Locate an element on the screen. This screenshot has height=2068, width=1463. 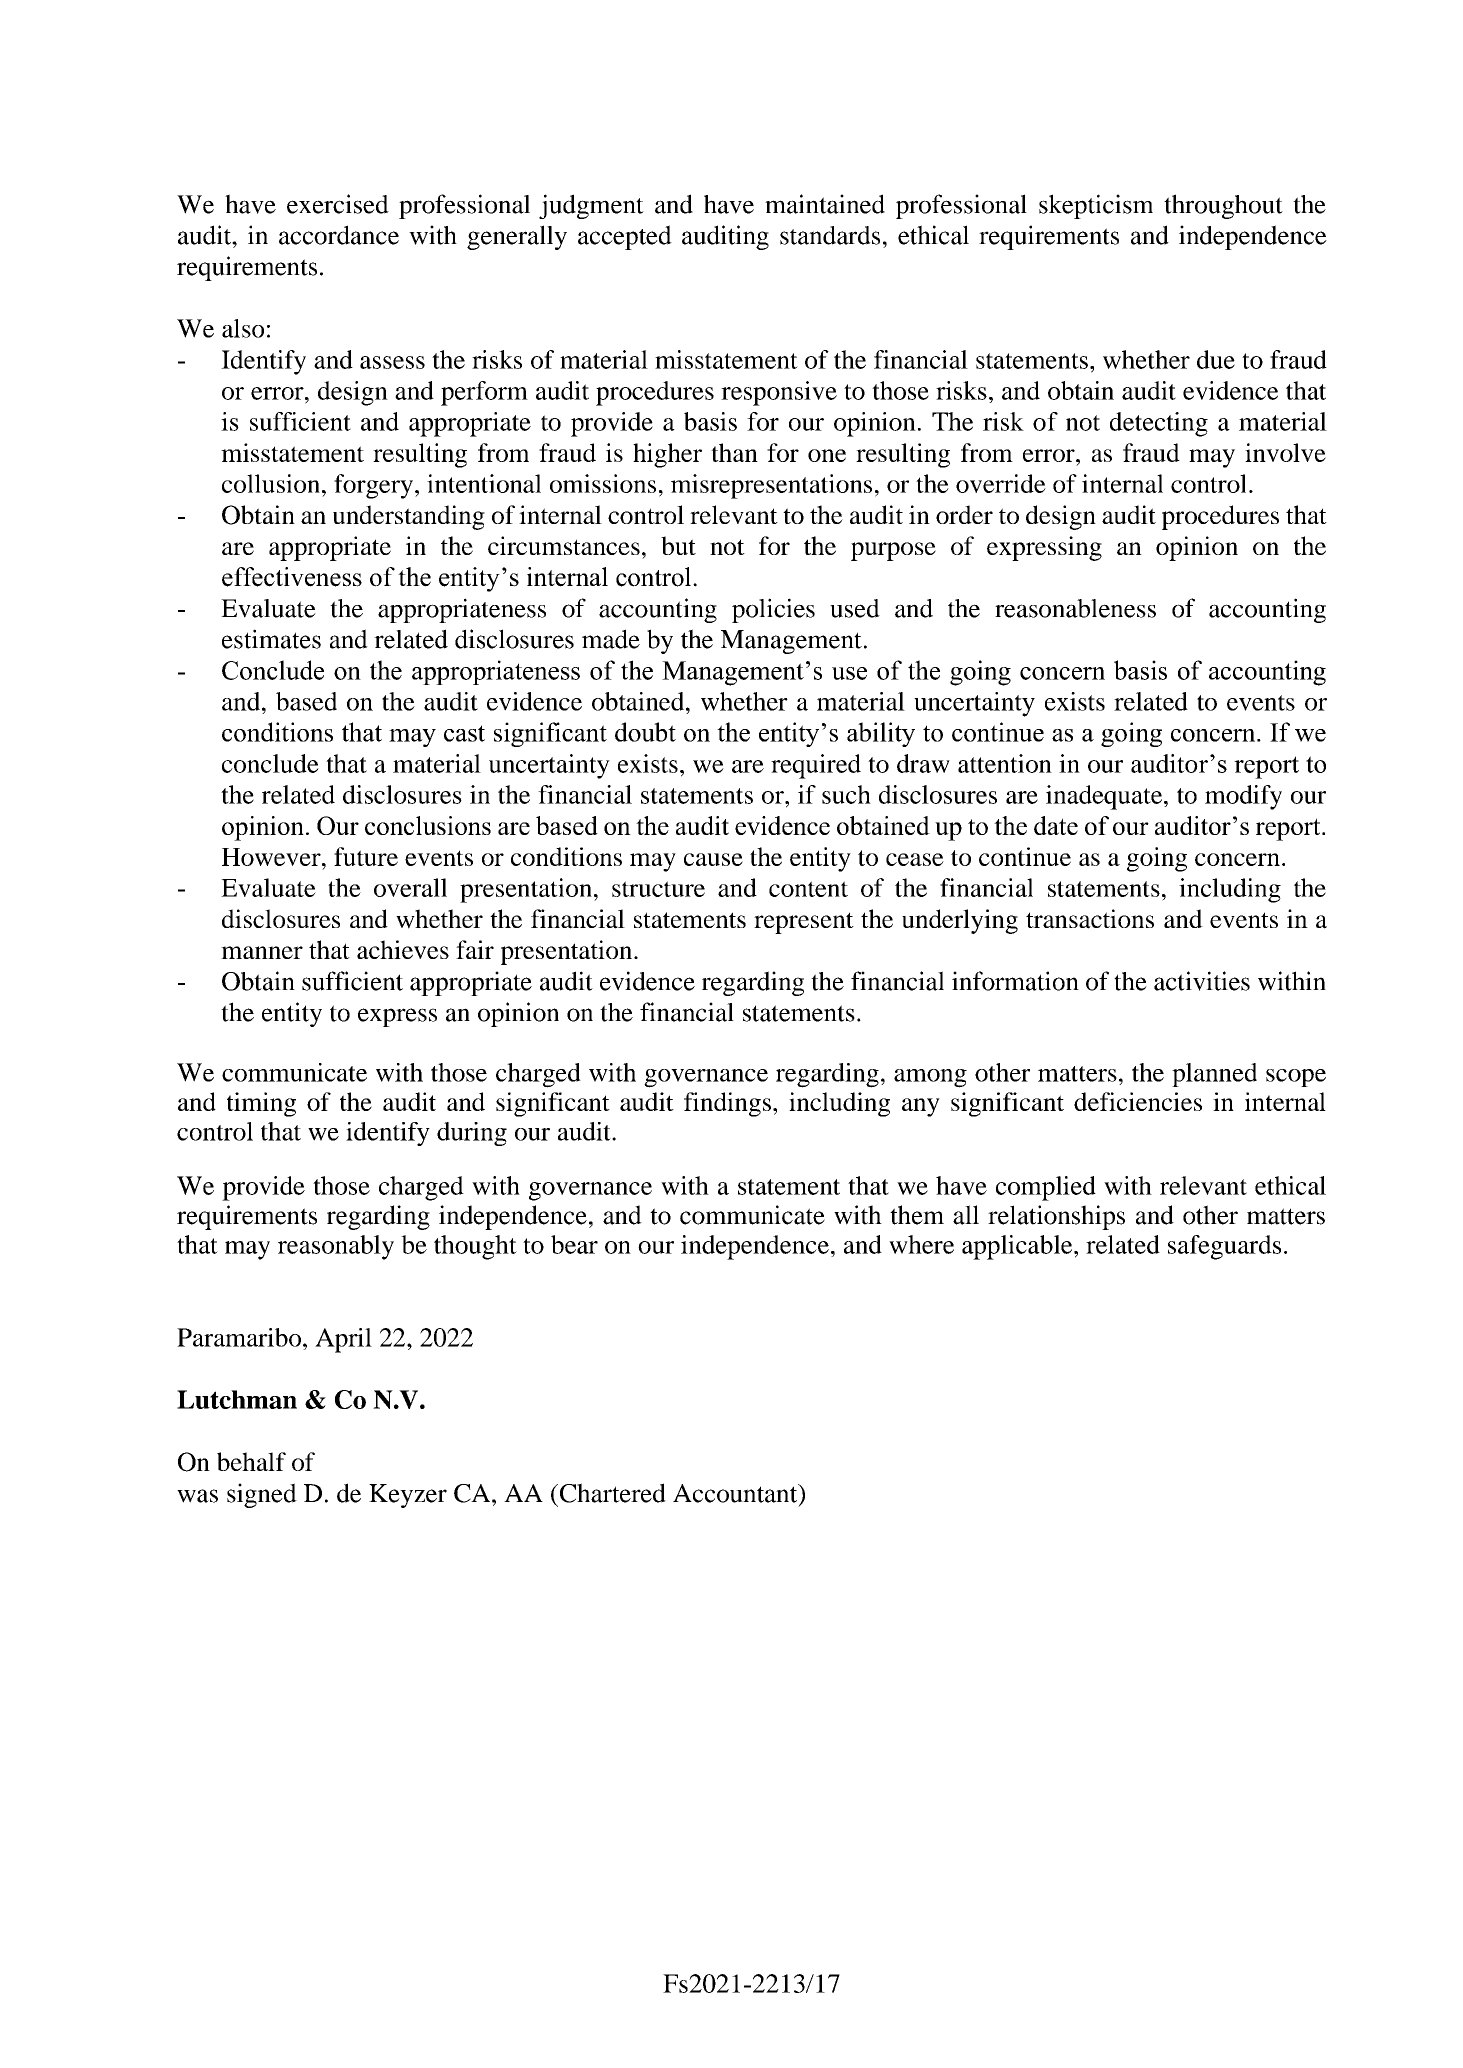
estimates is located at coordinates (271, 639).
